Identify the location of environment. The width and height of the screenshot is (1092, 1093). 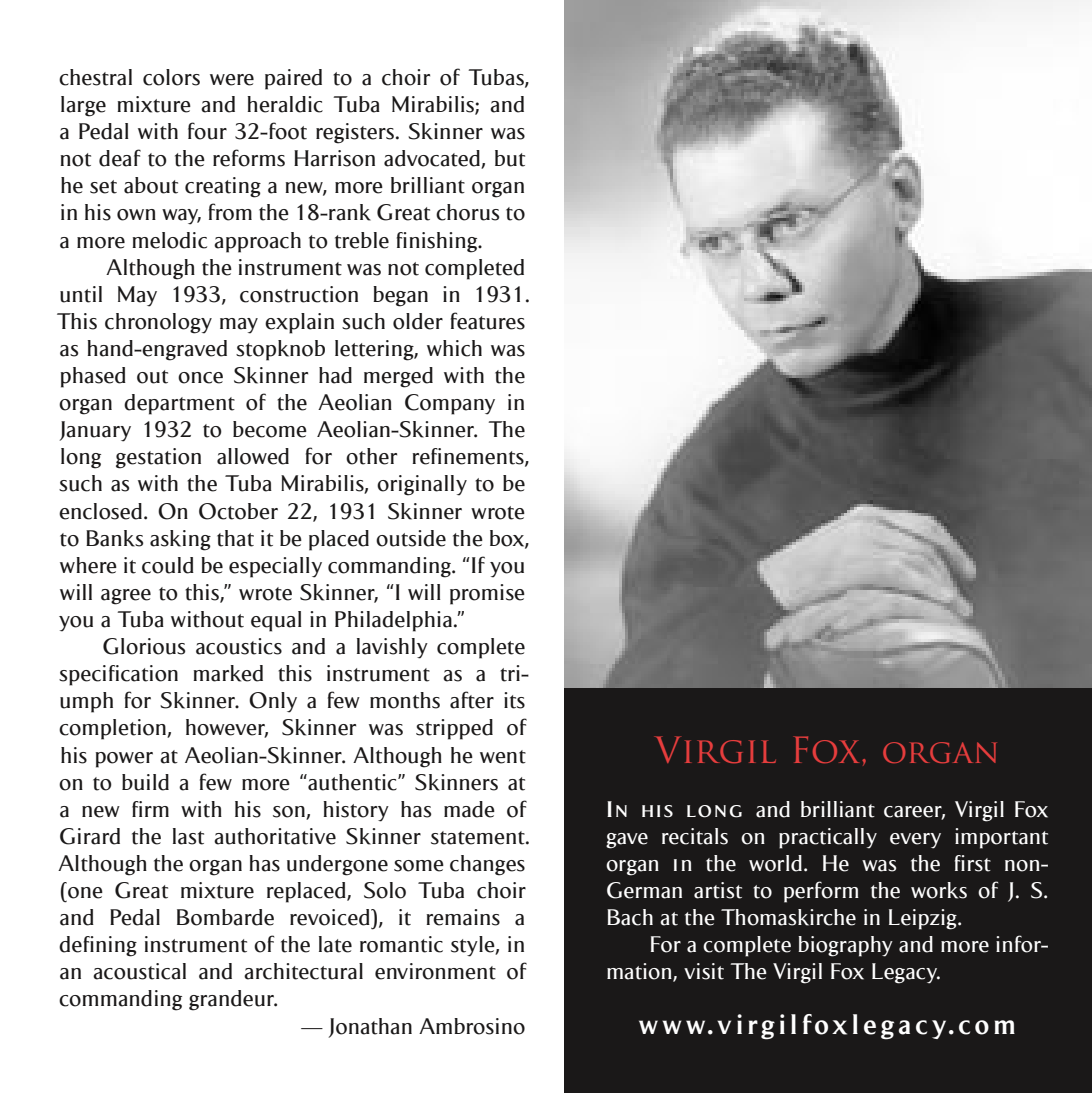
(435, 971).
